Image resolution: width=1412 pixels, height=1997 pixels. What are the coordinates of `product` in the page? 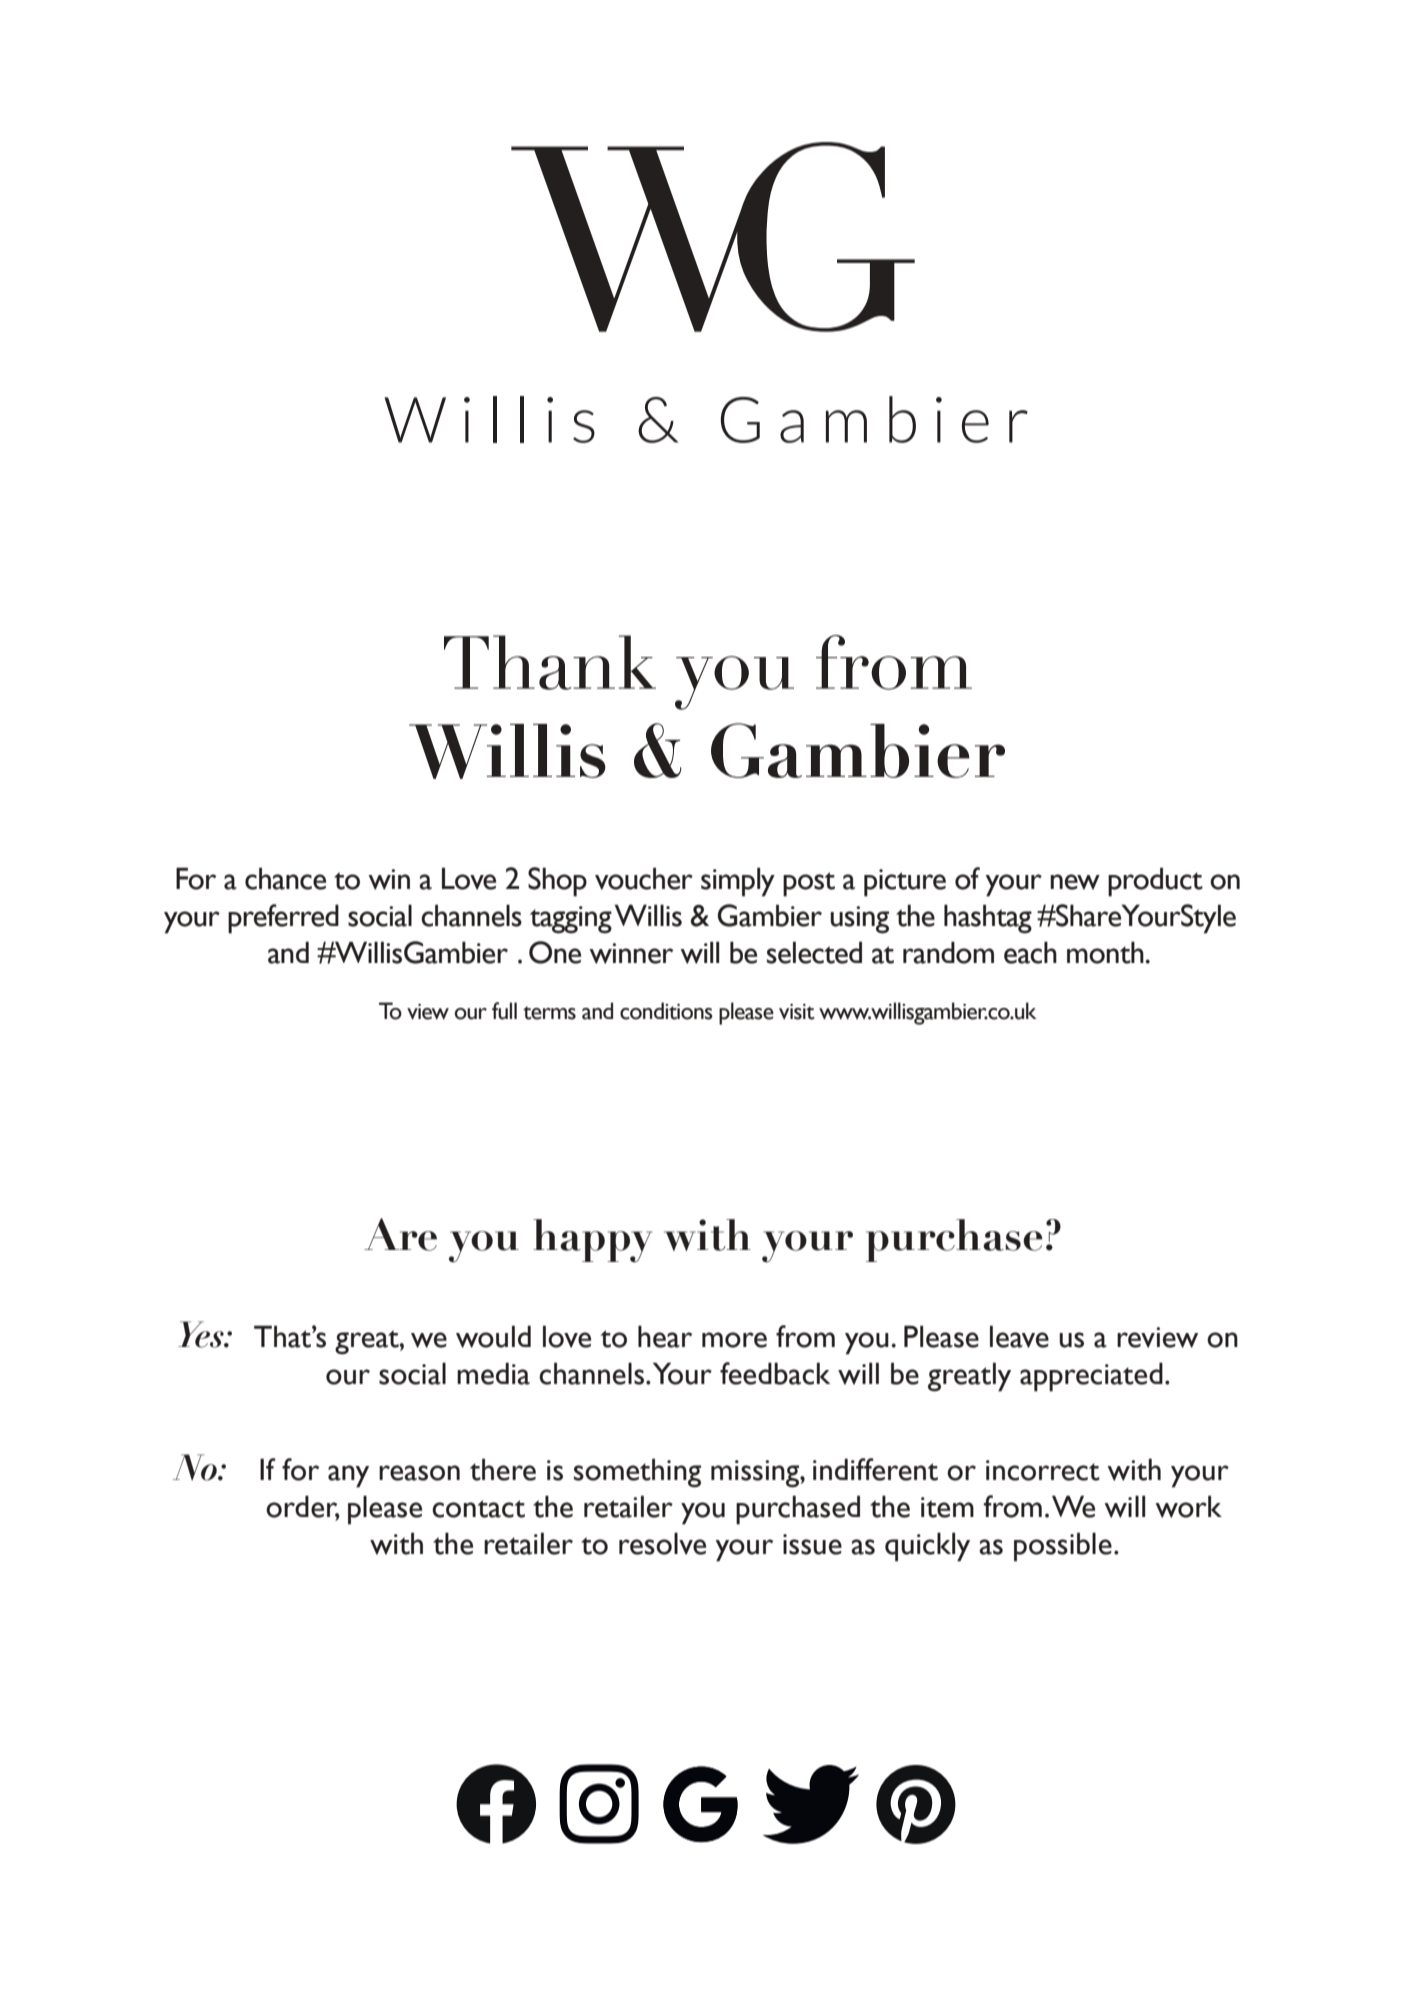 It's located at (1155, 882).
